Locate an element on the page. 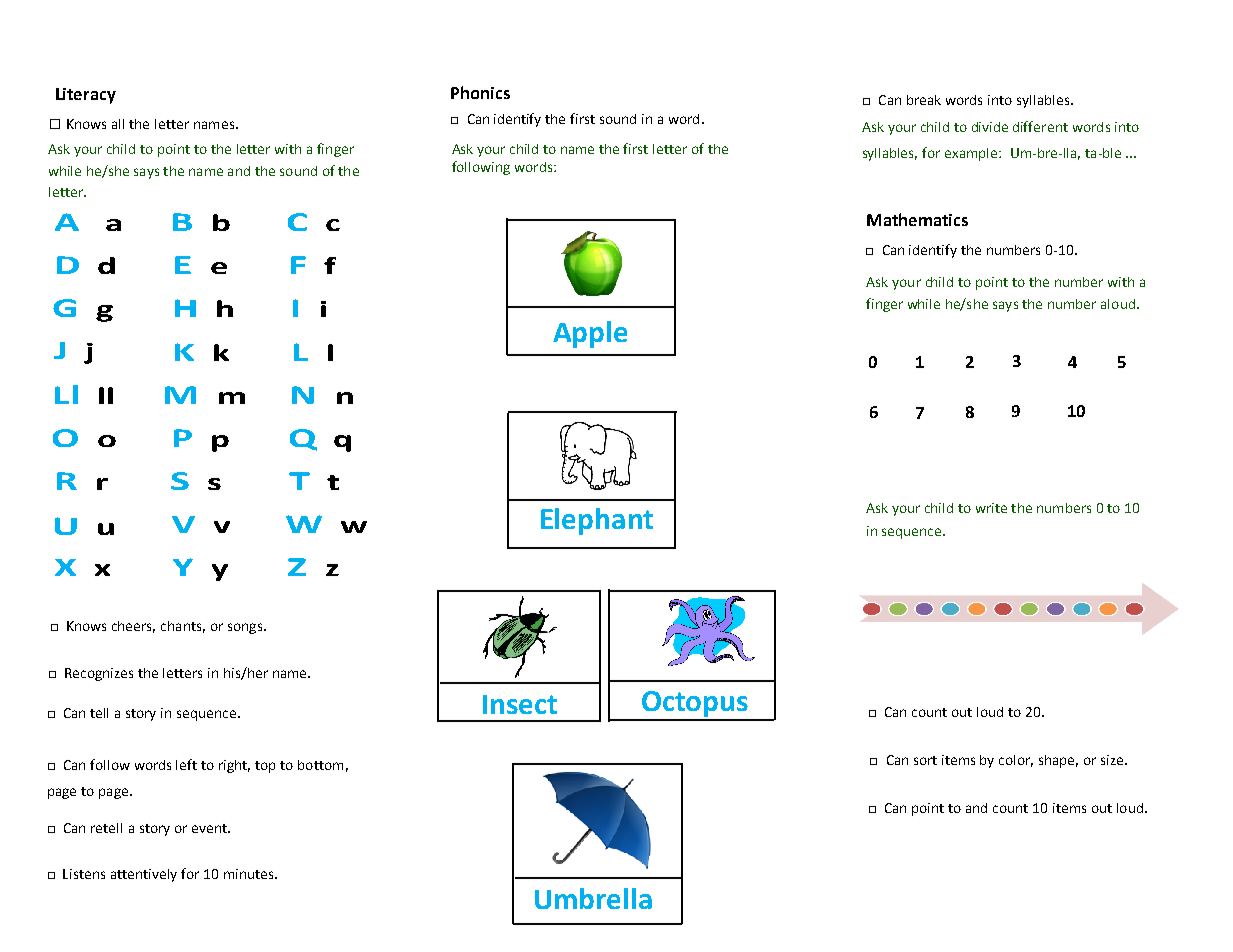 Image resolution: width=1233 pixels, height=952 pixels. all is located at coordinates (118, 124).
